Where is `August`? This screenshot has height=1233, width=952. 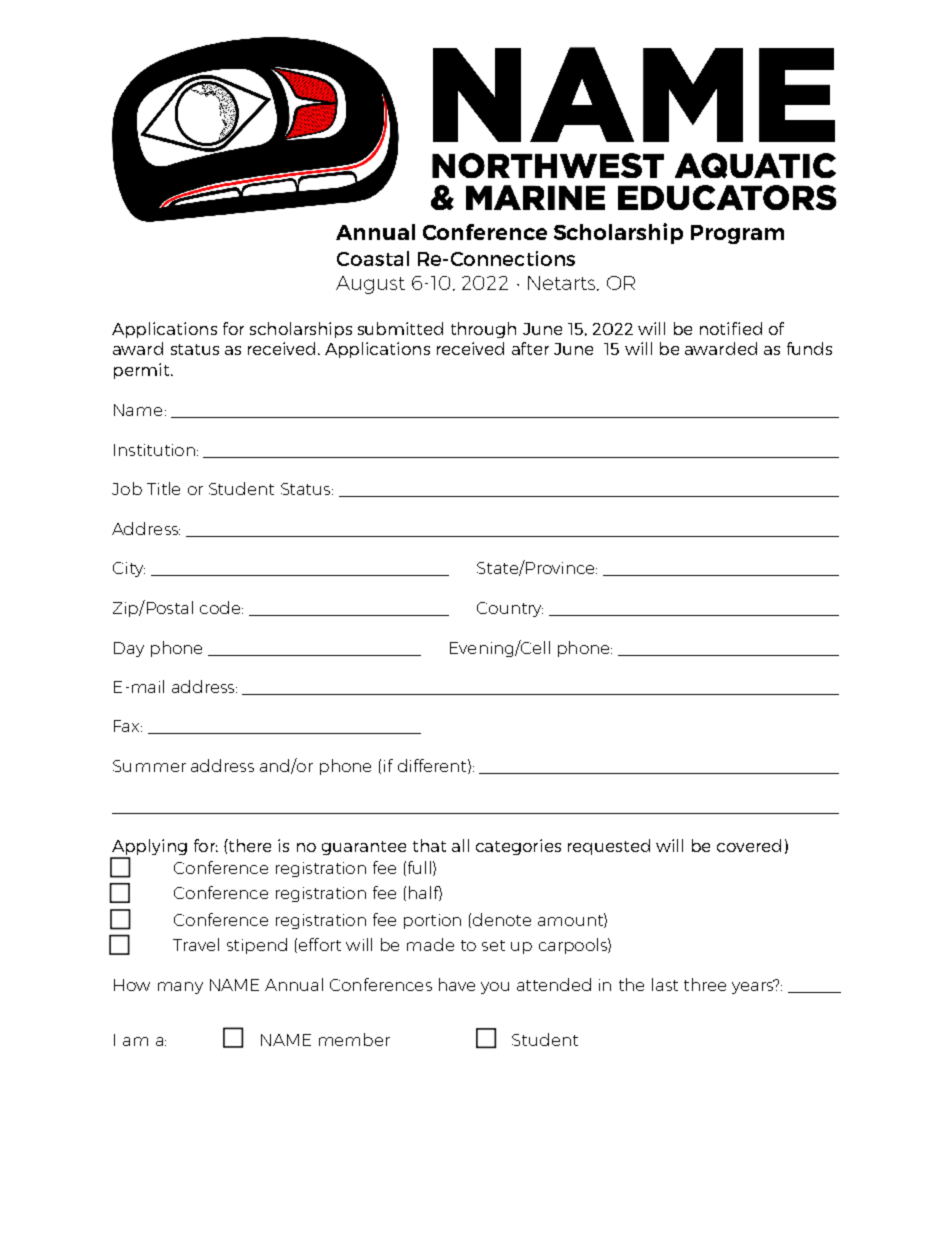 August is located at coordinates (370, 285).
